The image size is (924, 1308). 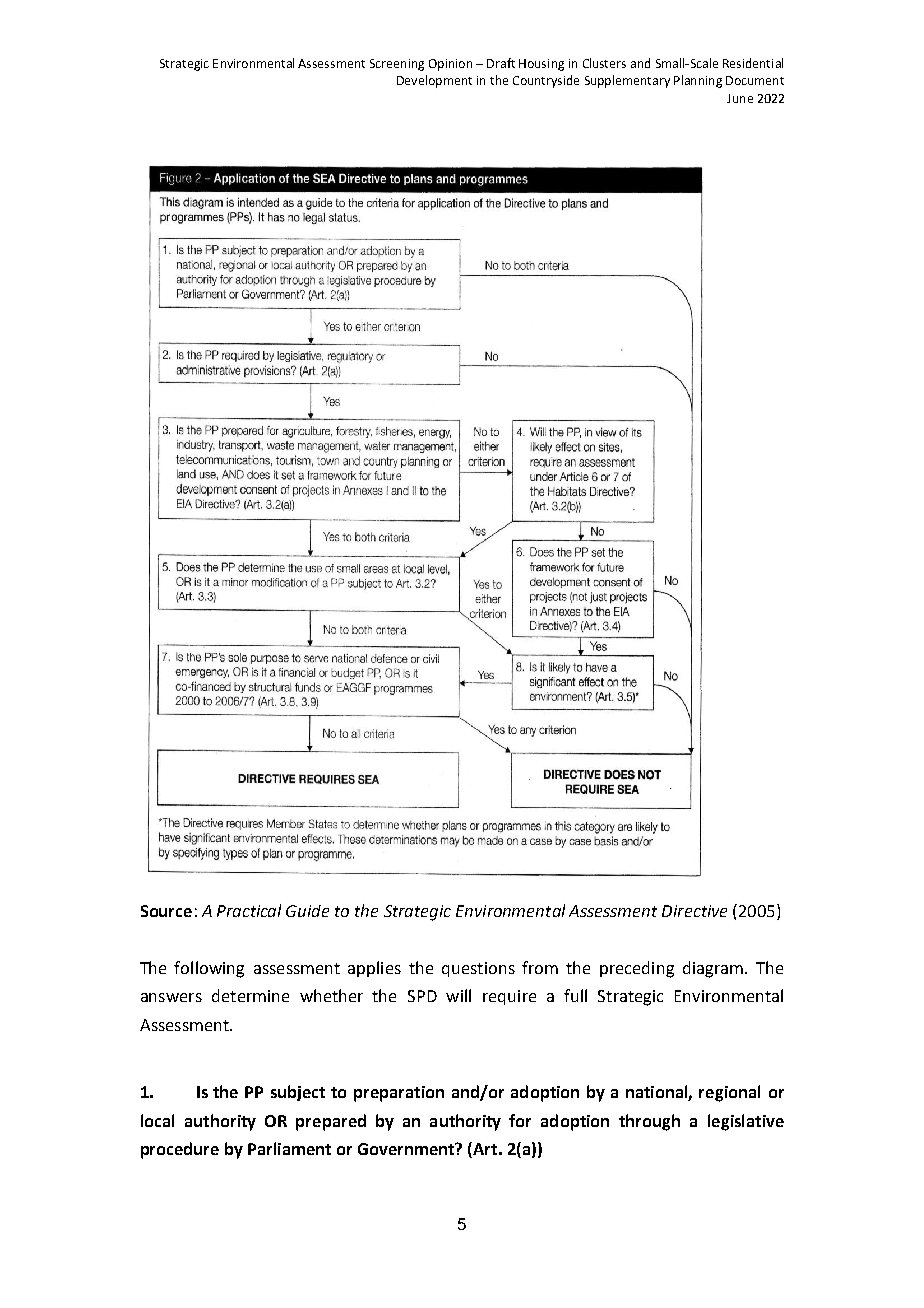 What do you see at coordinates (458, 995) in the screenshot?
I see `will` at bounding box center [458, 995].
